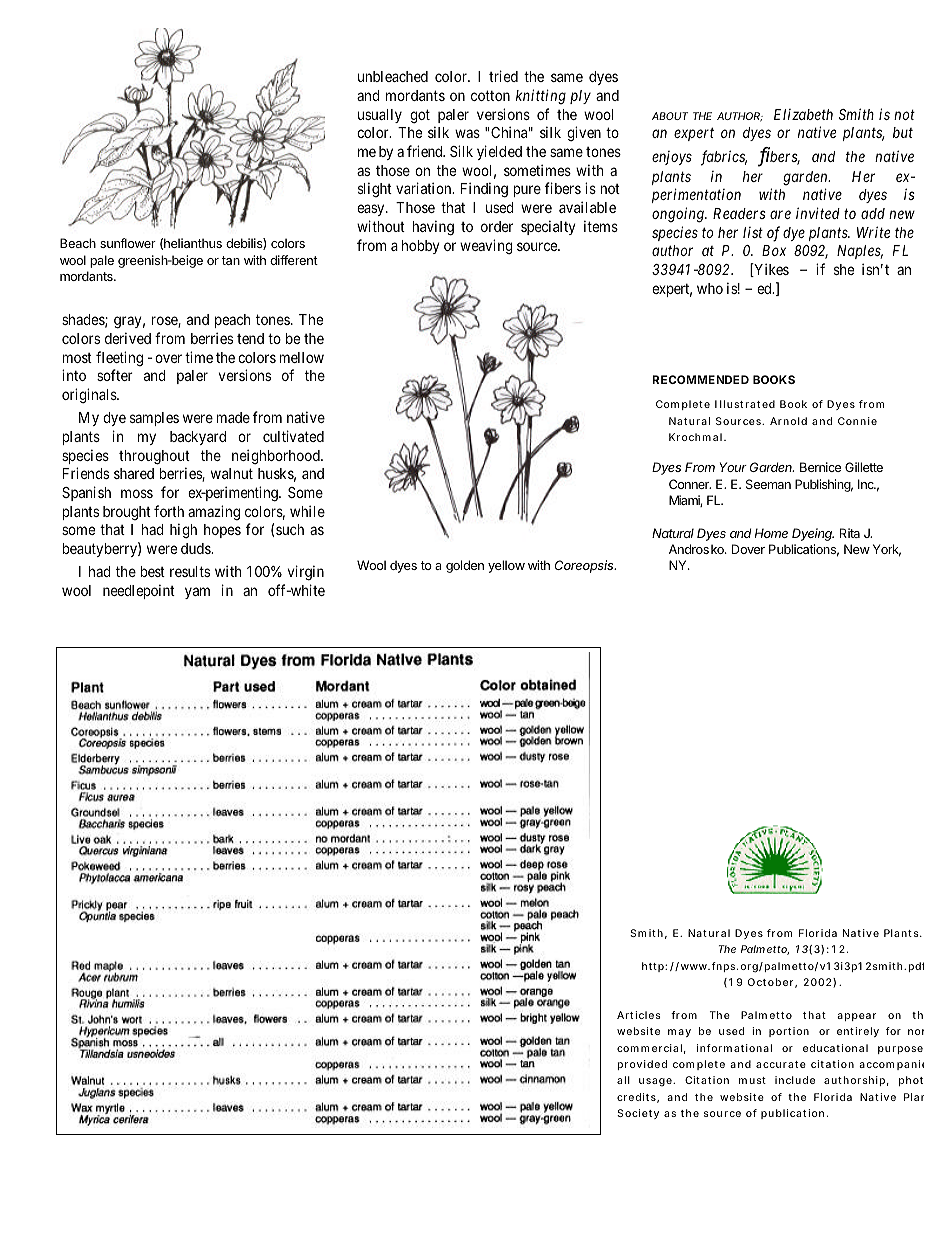 The image size is (952, 1233). I want to click on tried, so click(503, 76).
